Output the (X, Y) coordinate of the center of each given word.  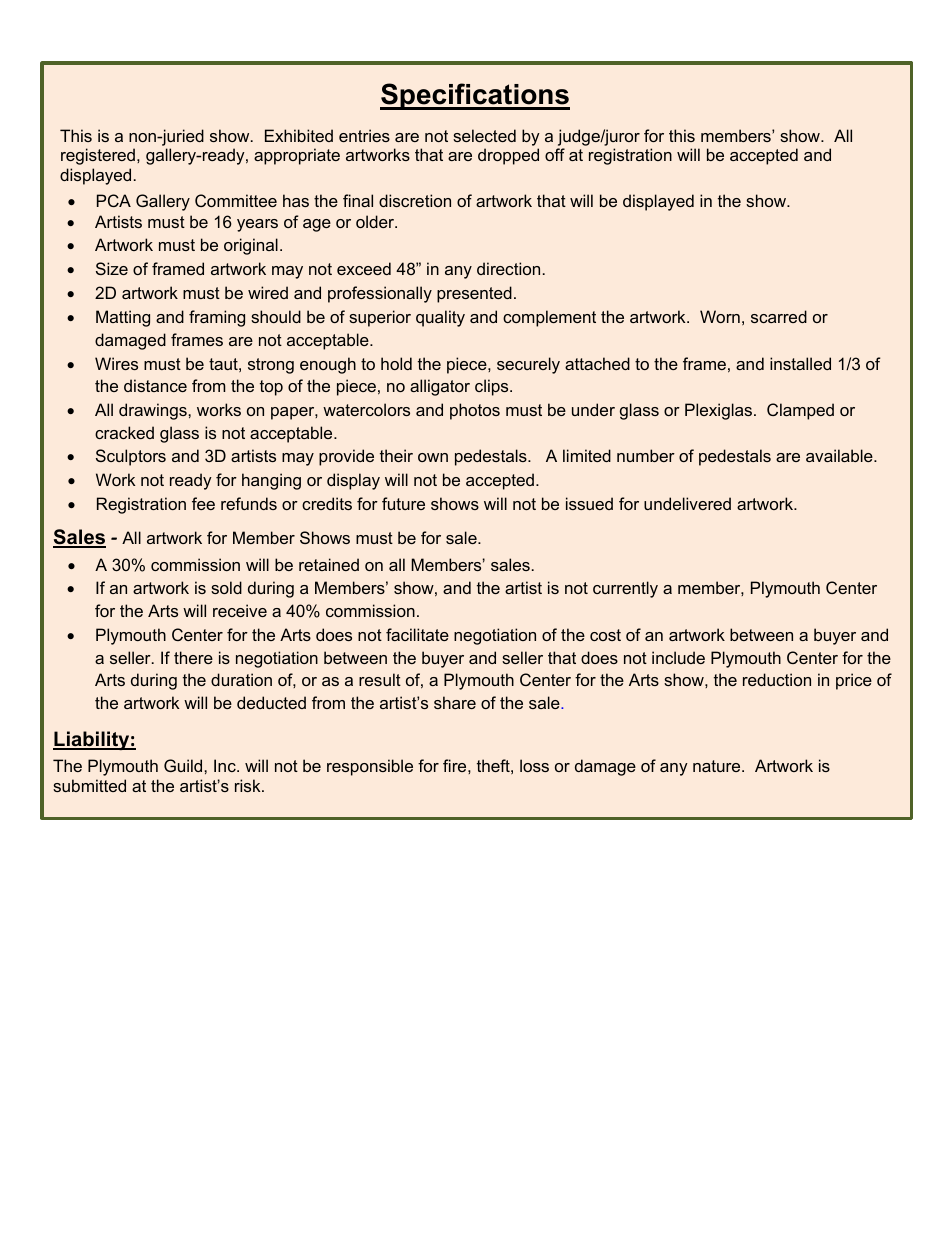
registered (99, 156)
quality (440, 318)
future (403, 503)
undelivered (687, 503)
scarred (779, 316)
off (555, 154)
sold (226, 587)
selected (484, 135)
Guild (184, 765)
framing (217, 318)
